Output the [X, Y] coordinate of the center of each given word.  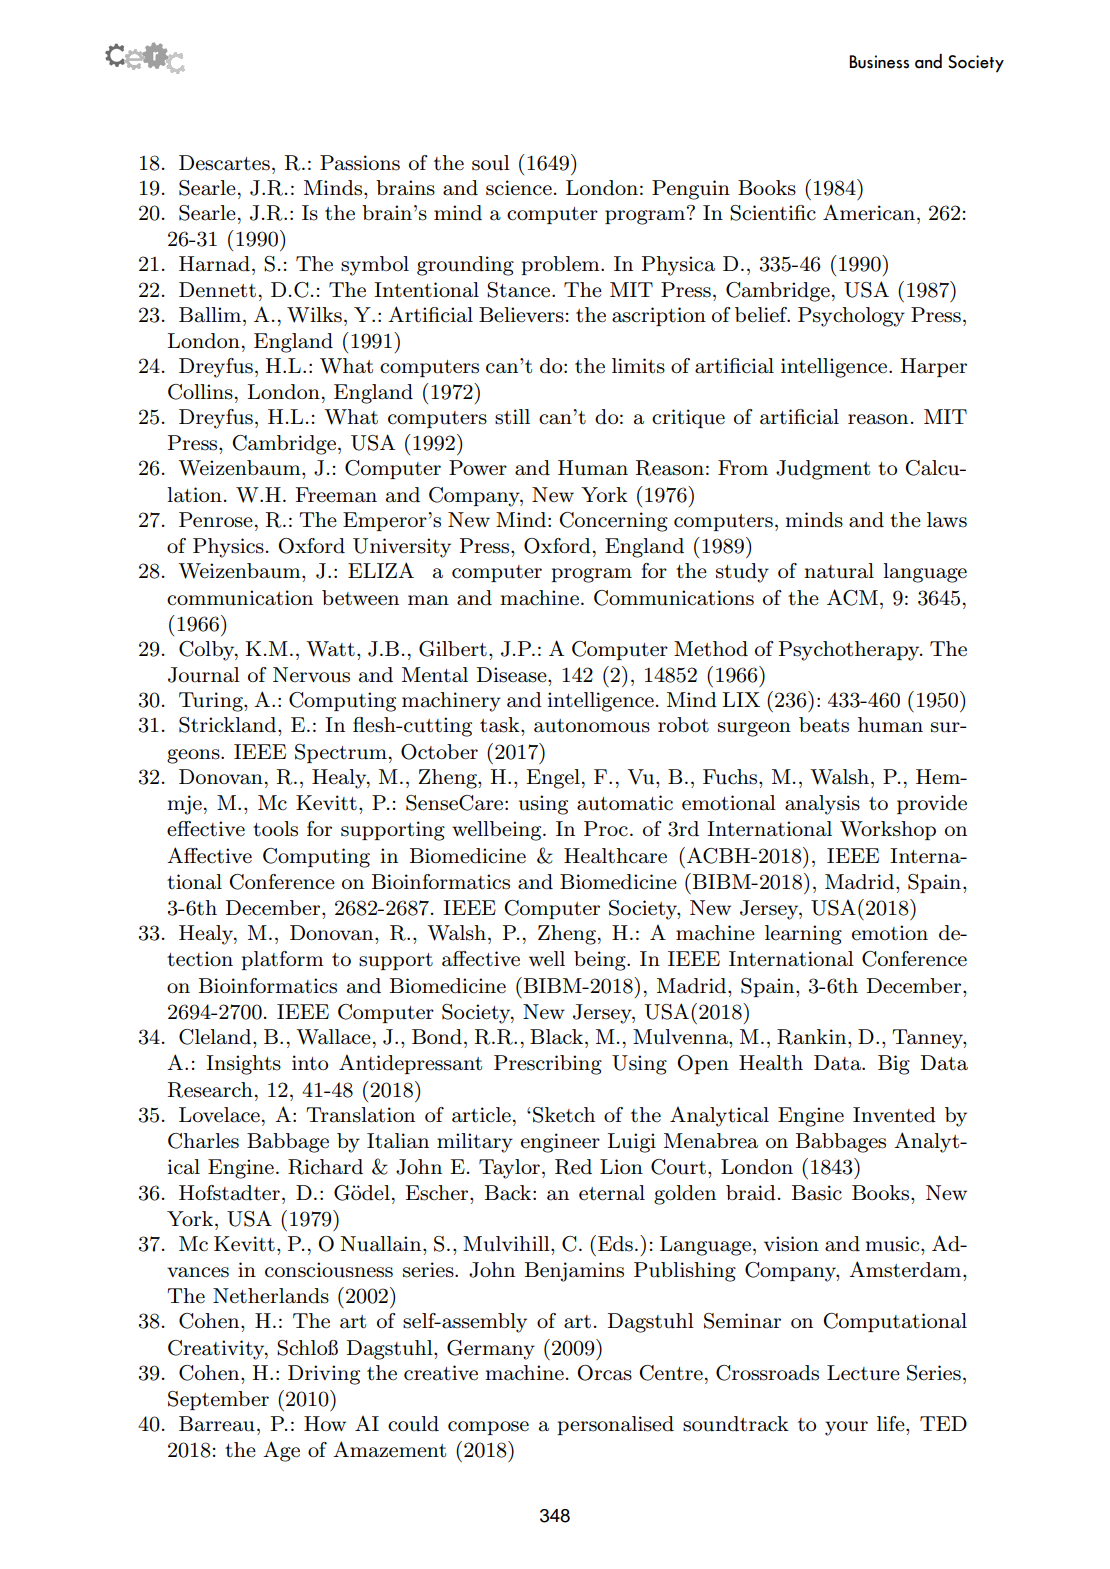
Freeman [336, 495]
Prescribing [548, 1065]
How [325, 1423]
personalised [615, 1425]
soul [491, 163]
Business [879, 62]
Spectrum [341, 753]
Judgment [823, 470]
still [512, 417]
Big [894, 1065]
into [310, 1062]
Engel [553, 779]
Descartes [224, 163]
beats [824, 725]
